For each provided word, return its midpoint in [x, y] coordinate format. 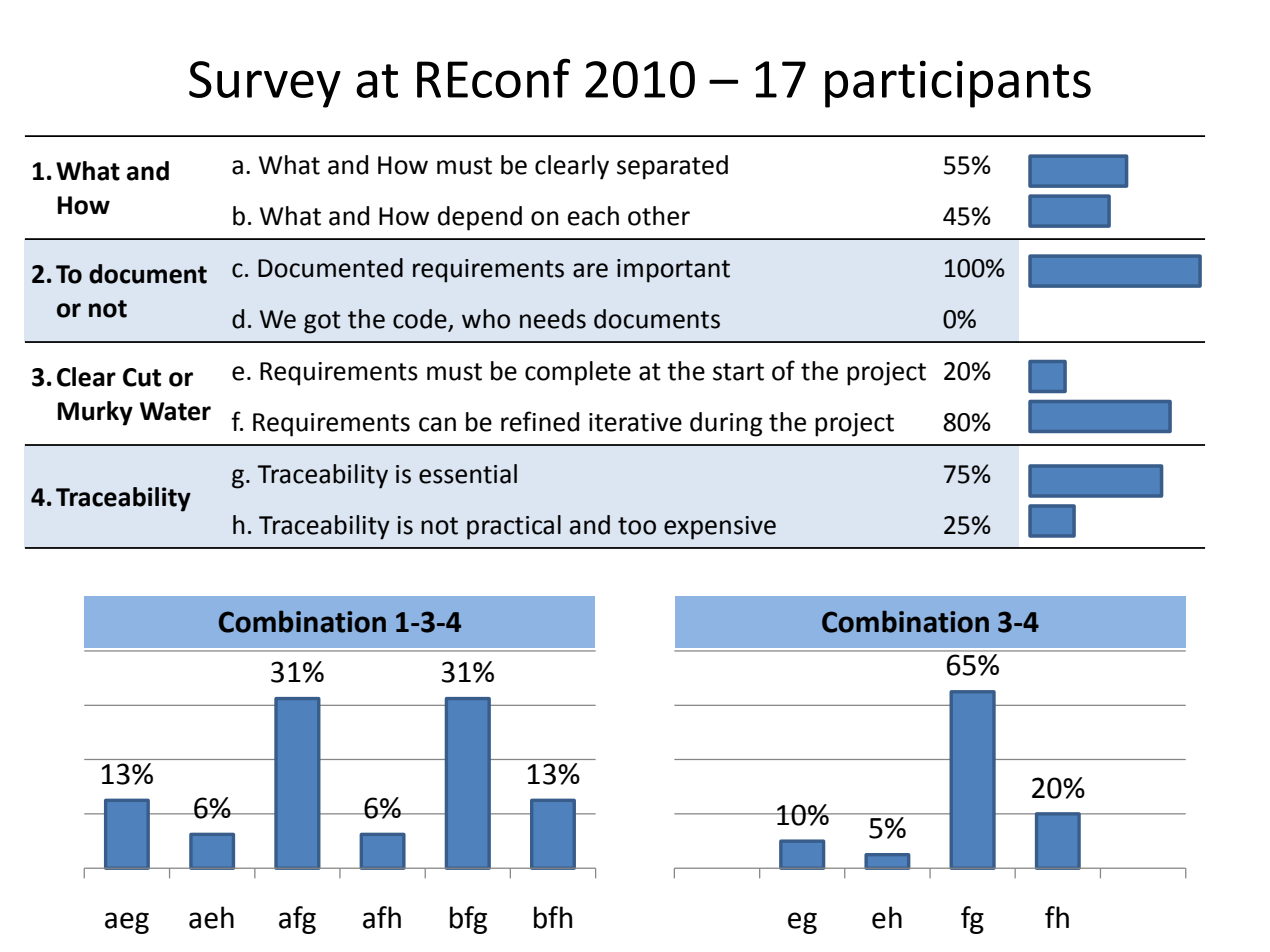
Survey [265, 84]
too [637, 526]
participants [958, 84]
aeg [127, 923]
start [738, 372]
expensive [720, 528]
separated [672, 167]
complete [578, 373]
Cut [142, 377]
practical [514, 527]
